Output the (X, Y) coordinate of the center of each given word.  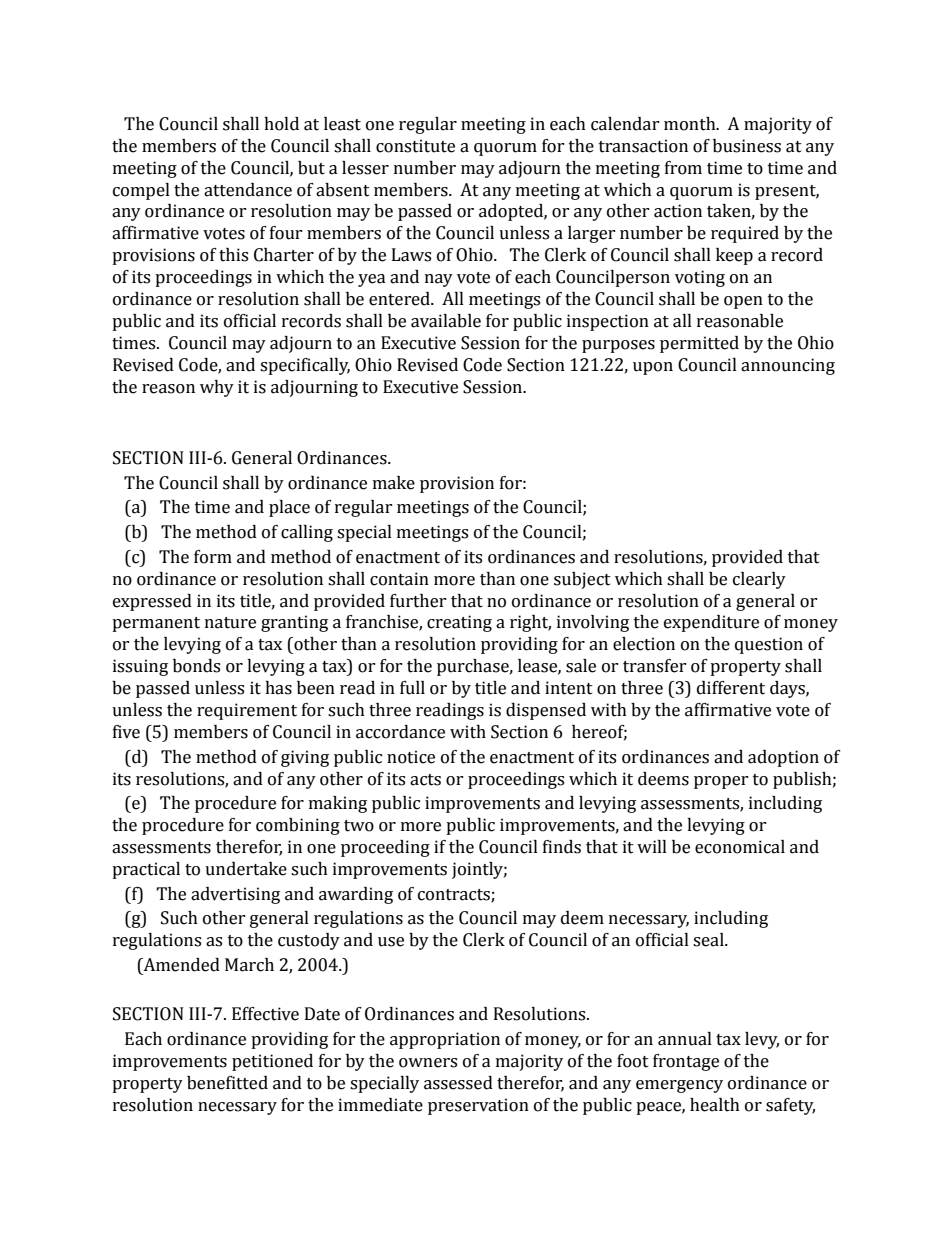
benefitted (227, 1083)
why (217, 388)
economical (740, 847)
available (446, 321)
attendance (248, 190)
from (683, 168)
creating (459, 623)
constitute (415, 146)
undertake (246, 869)
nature (230, 623)
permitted (699, 344)
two (359, 826)
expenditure (711, 623)
